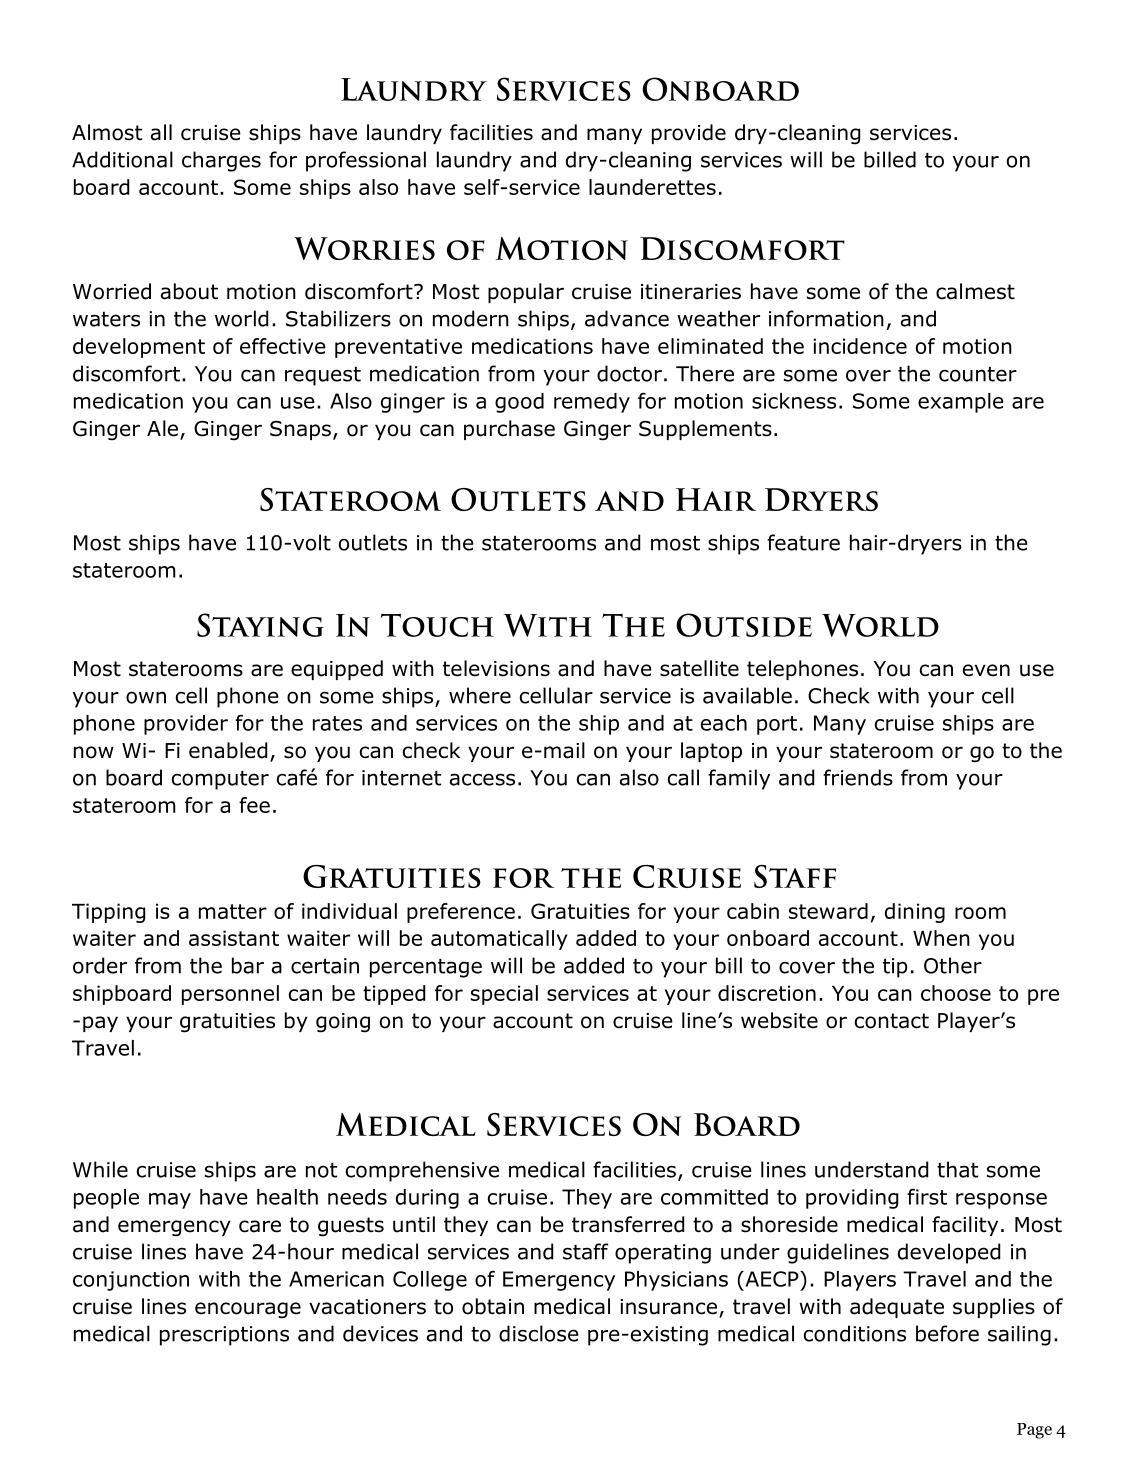  I want to click on charges, so click(221, 161).
